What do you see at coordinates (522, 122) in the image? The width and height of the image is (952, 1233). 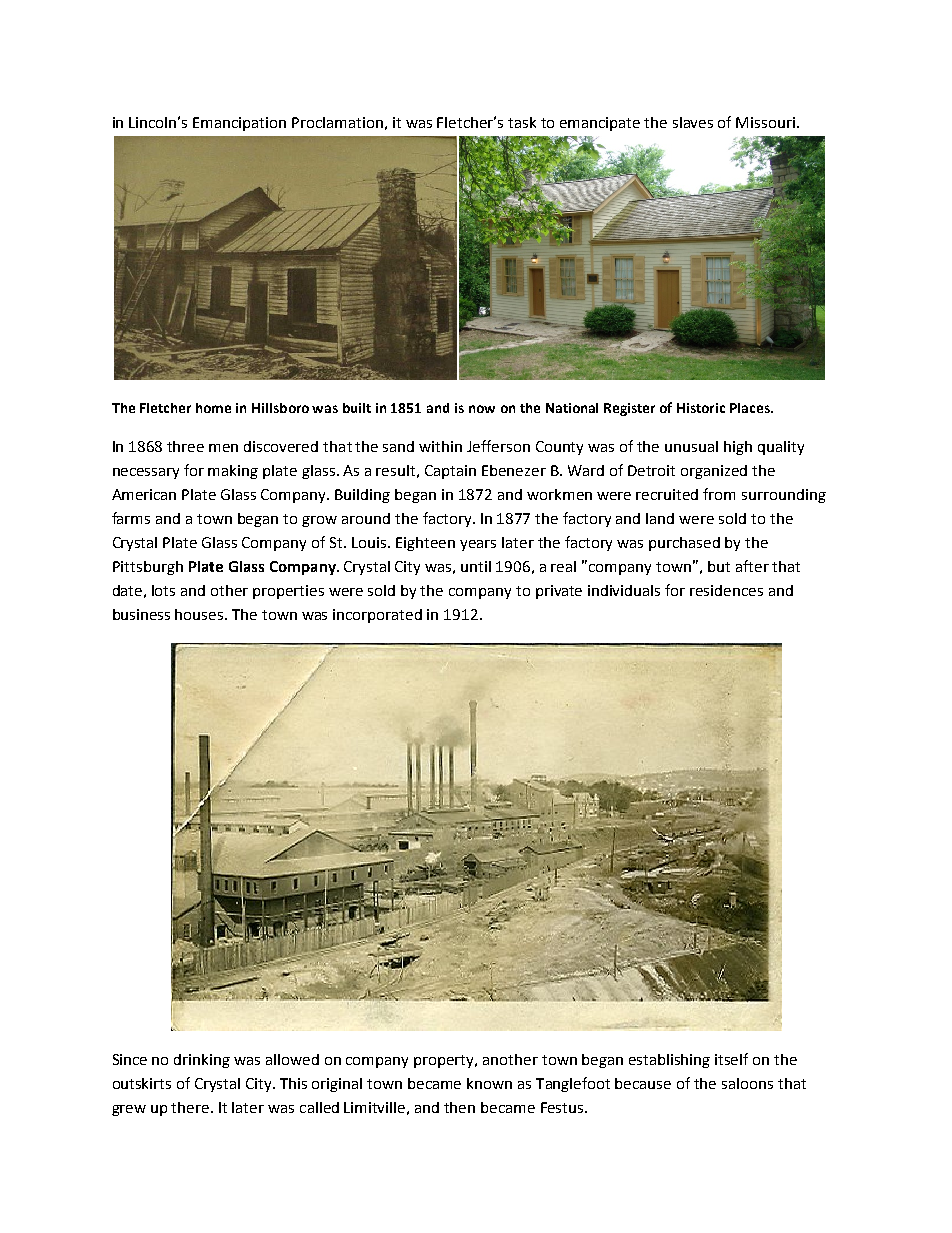 I see `task` at bounding box center [522, 122].
